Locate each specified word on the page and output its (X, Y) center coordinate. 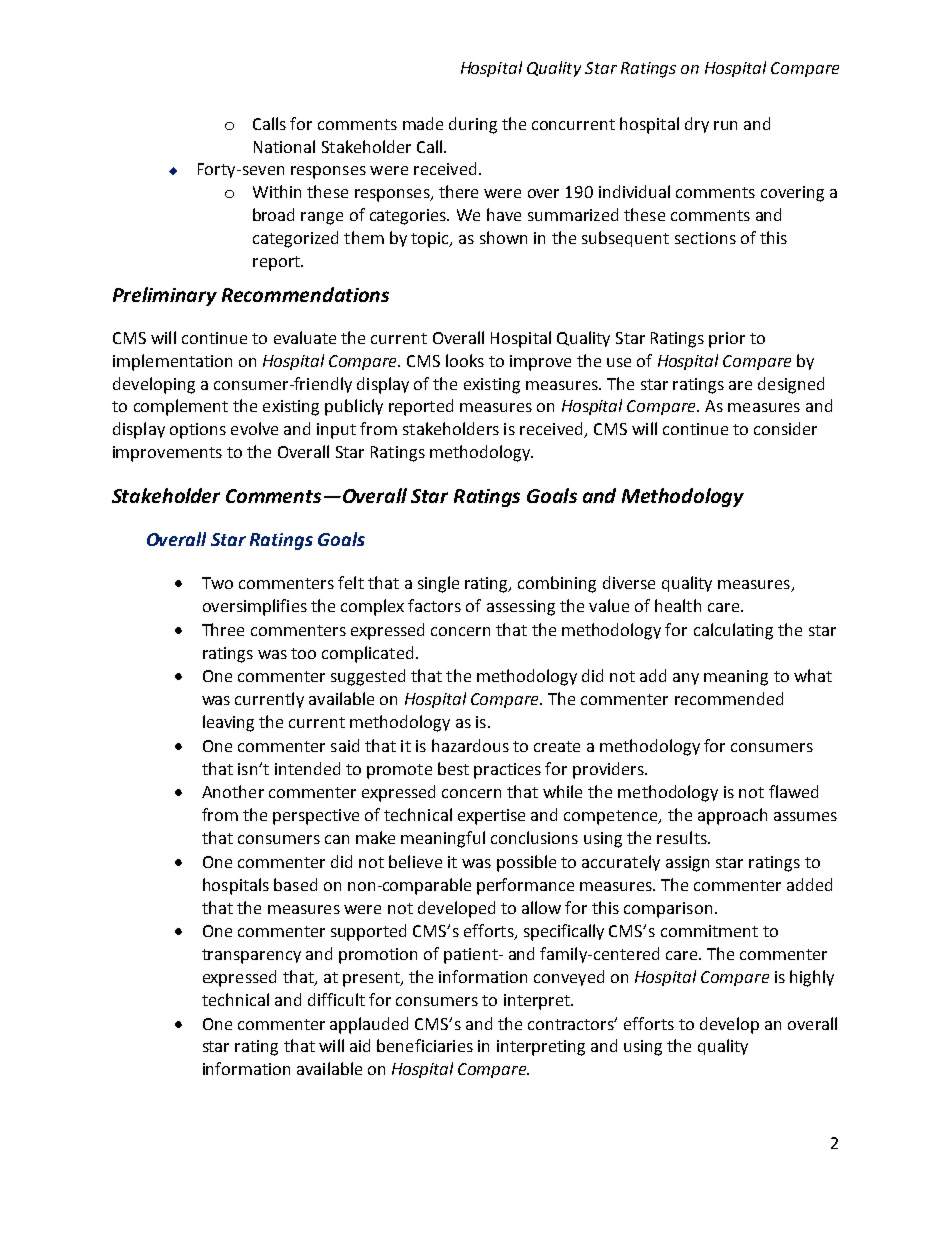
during (473, 125)
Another (233, 791)
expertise (491, 817)
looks (465, 360)
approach (732, 816)
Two (217, 583)
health (678, 605)
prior (727, 340)
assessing (521, 608)
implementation (172, 362)
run (725, 125)
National (284, 146)
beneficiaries (425, 1045)
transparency (251, 956)
